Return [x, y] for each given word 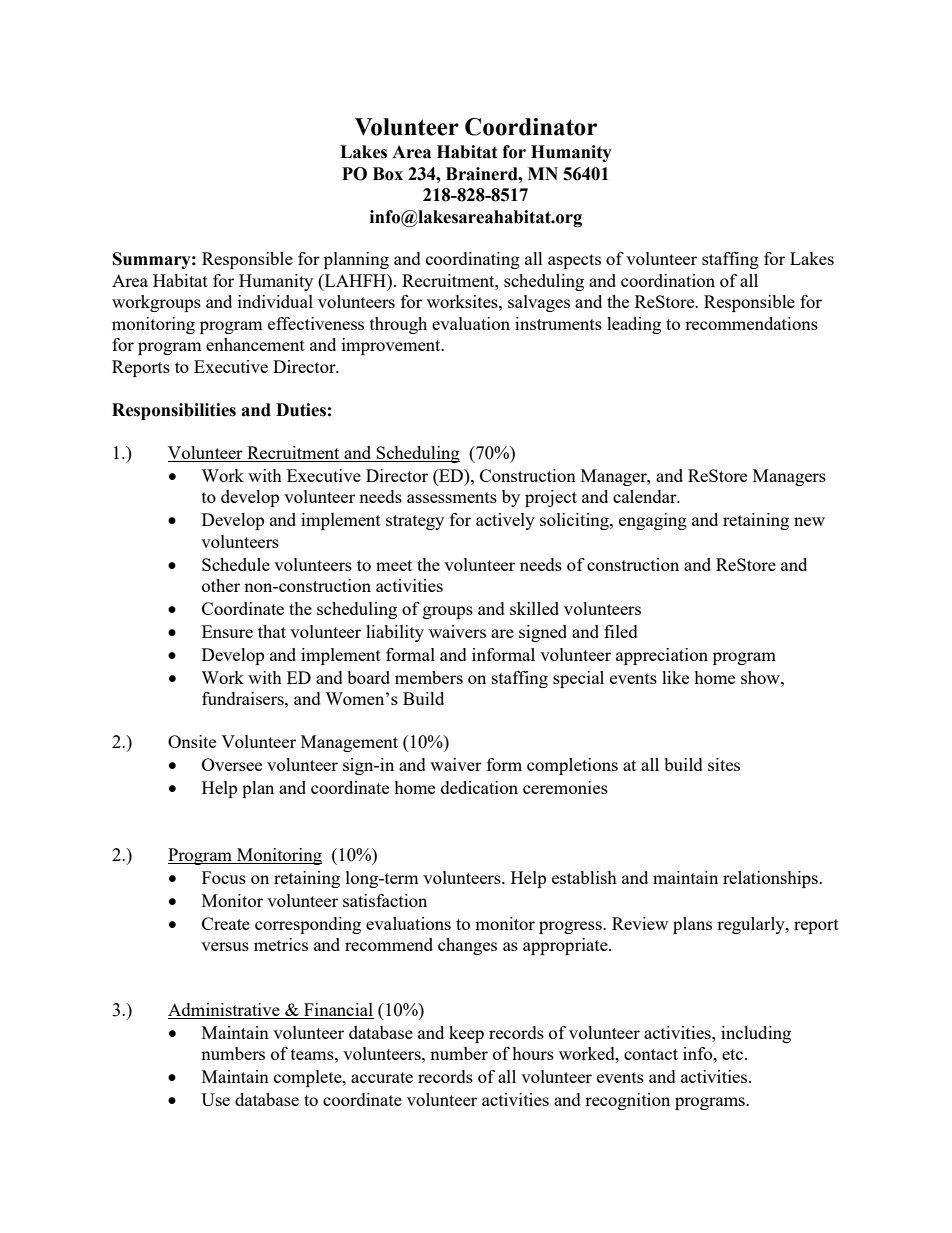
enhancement [255, 344]
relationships [771, 879]
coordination [668, 280]
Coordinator [531, 127]
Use [215, 1099]
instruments [558, 323]
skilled [534, 608]
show [761, 677]
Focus [224, 877]
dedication [479, 787]
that [272, 631]
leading [634, 325]
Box [388, 174]
